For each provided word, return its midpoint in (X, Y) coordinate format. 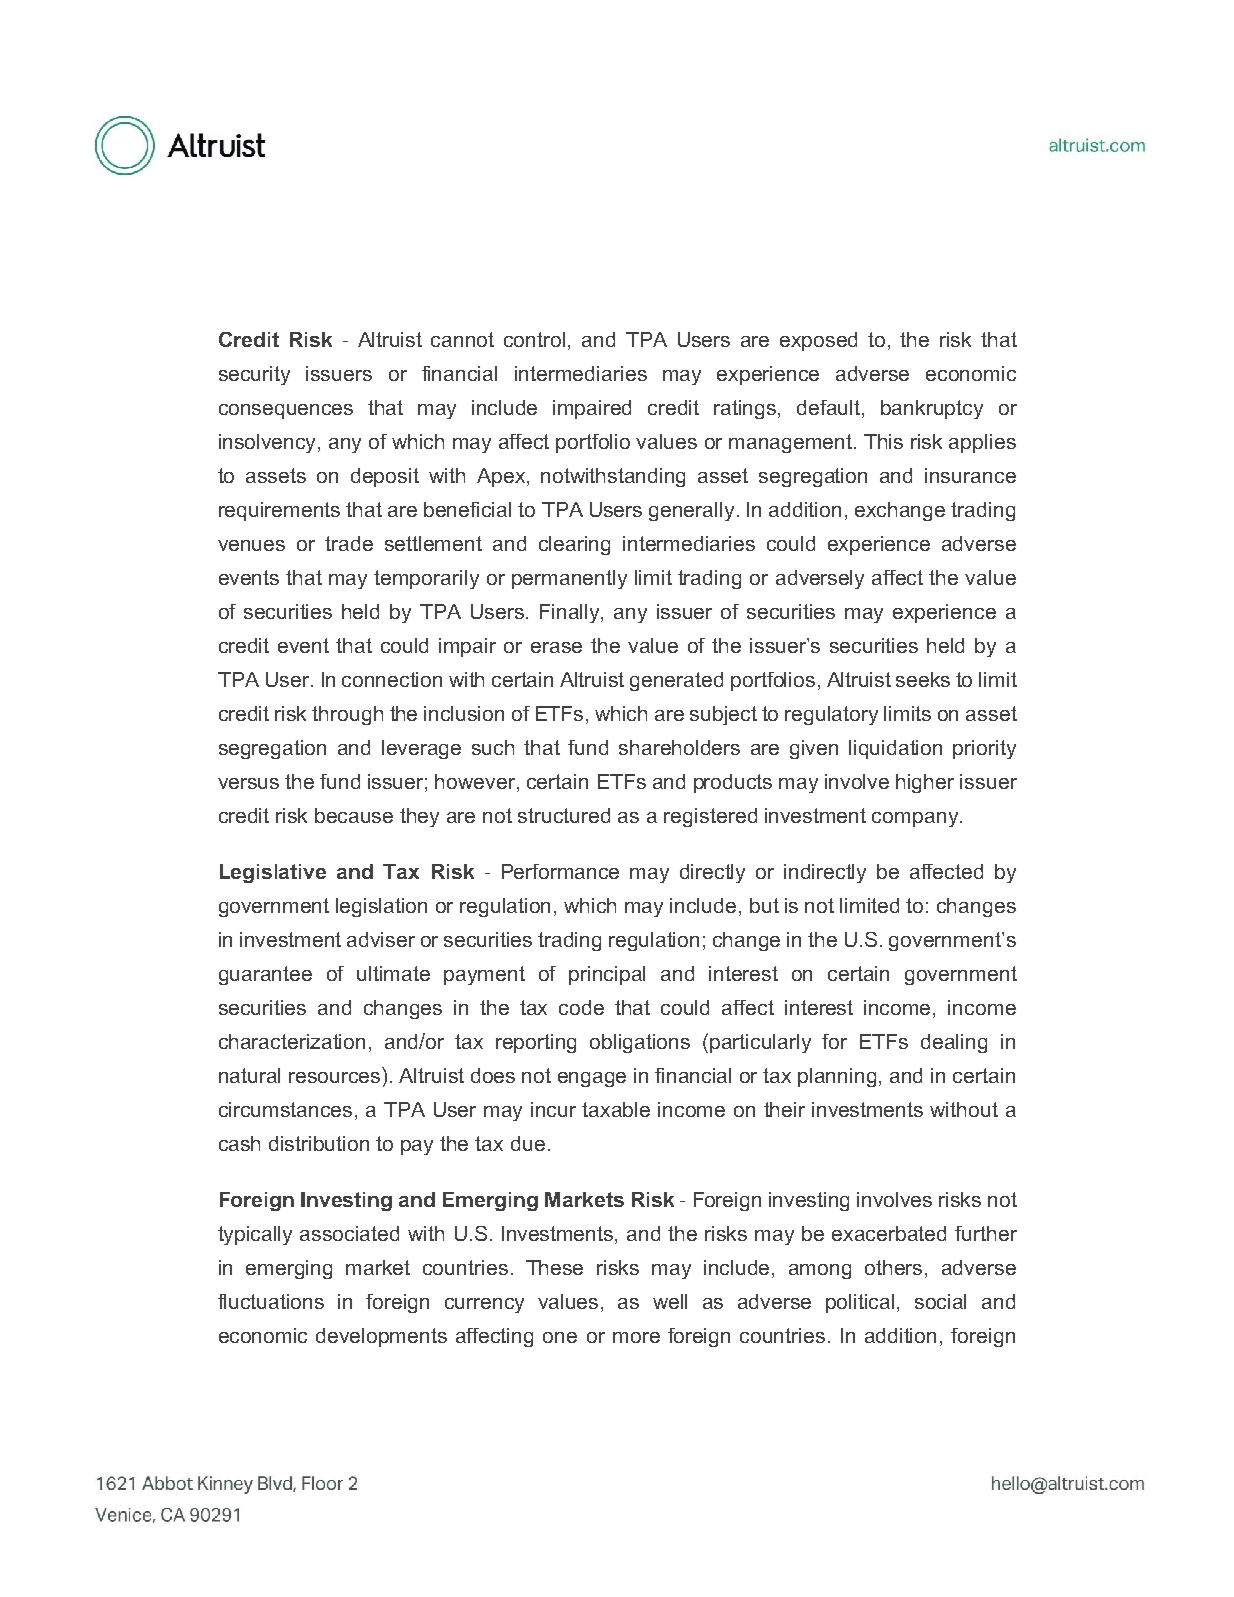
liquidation (895, 749)
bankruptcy (932, 409)
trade (349, 543)
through (347, 715)
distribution (319, 1143)
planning (837, 1077)
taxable (616, 1109)
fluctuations (271, 1301)
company (916, 819)
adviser (381, 939)
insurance (970, 475)
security (254, 375)
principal (607, 975)
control (534, 339)
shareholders (679, 747)
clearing (574, 545)
